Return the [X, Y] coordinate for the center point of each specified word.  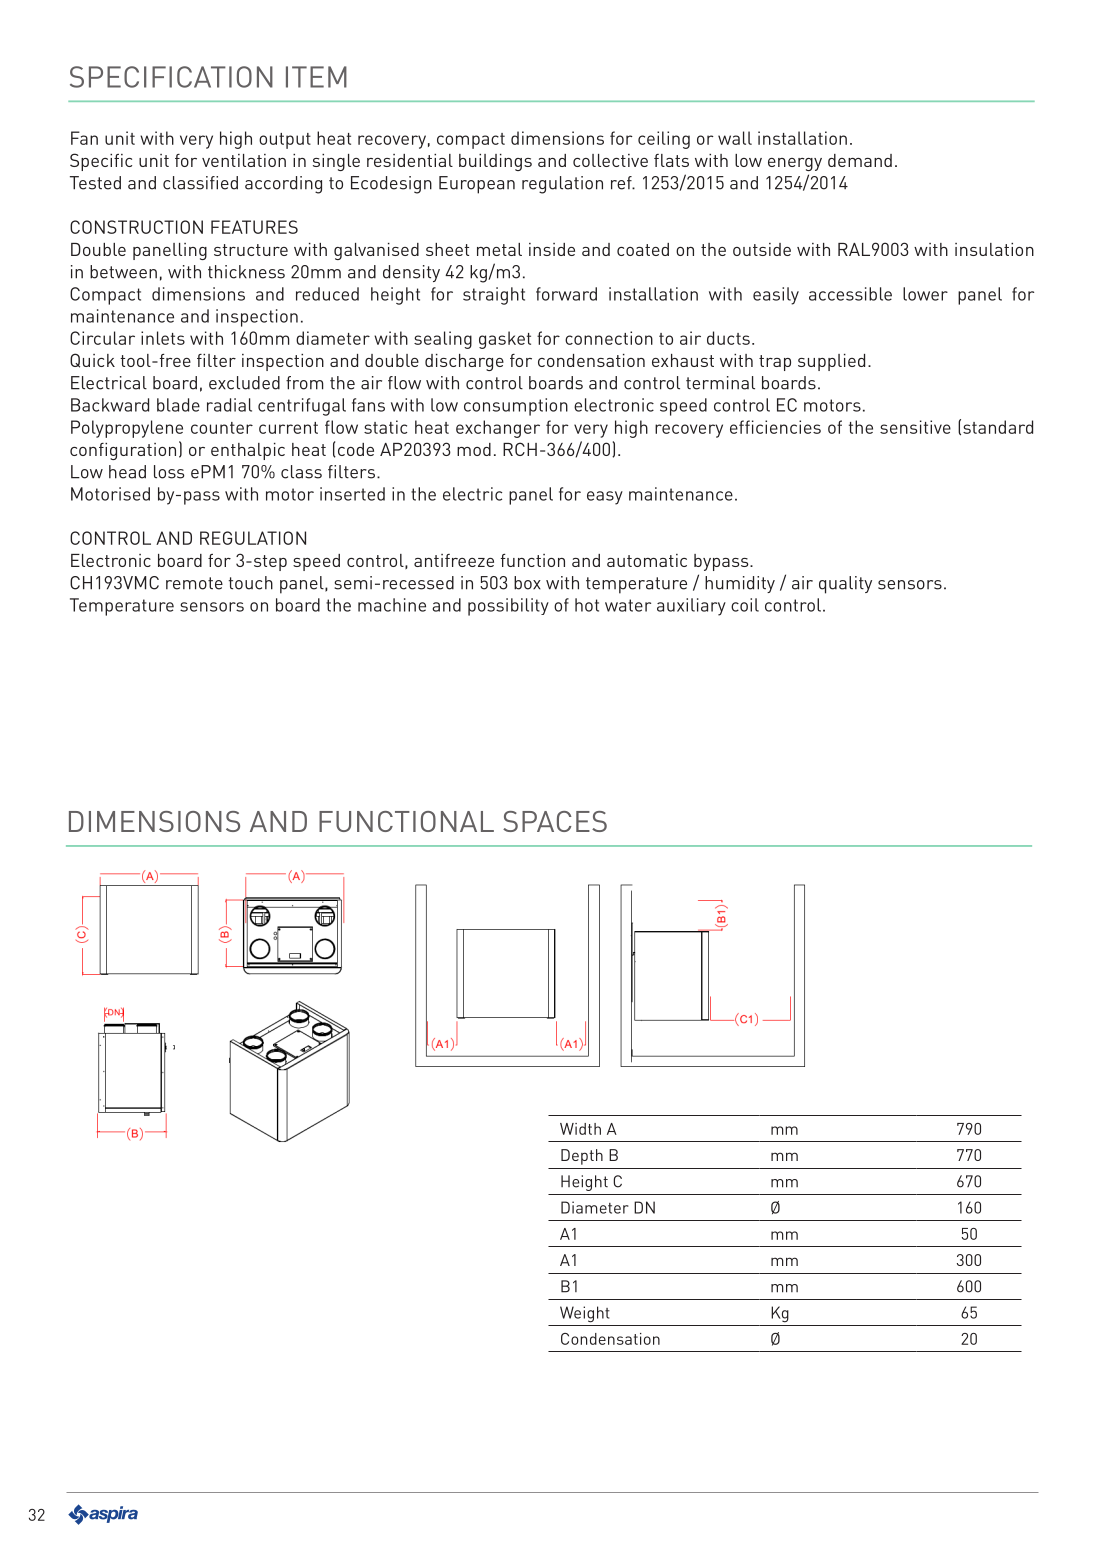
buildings [495, 162]
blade [178, 405]
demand [860, 160]
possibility [508, 607]
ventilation [244, 160]
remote [194, 583]
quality [845, 585]
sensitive [915, 427]
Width [580, 1129]
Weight [585, 1314]
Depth [582, 1157]
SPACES [555, 821]
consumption [516, 407]
